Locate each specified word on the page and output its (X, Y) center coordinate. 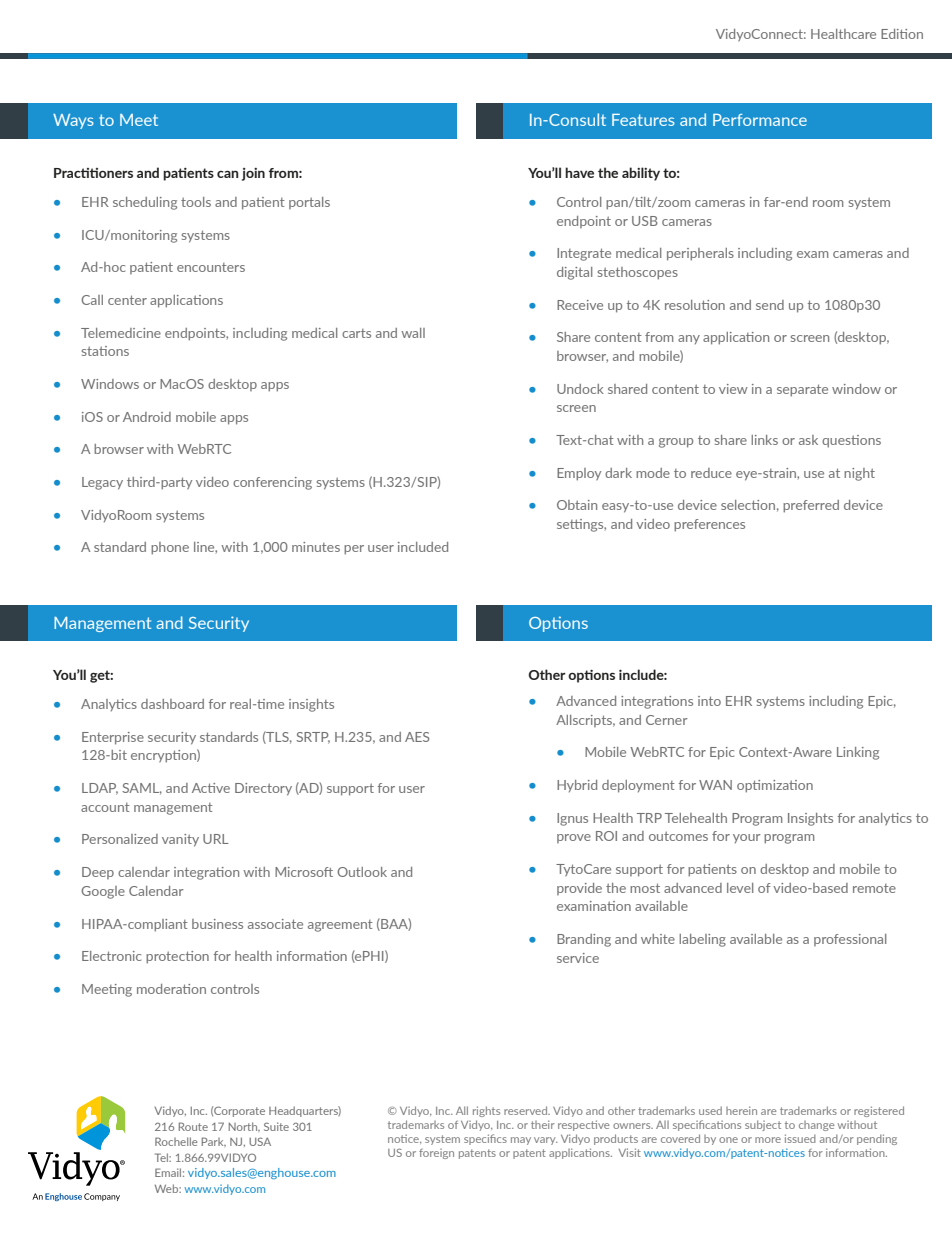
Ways (73, 121)
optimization (775, 786)
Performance (760, 120)
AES (417, 737)
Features (643, 120)
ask (808, 440)
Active (211, 788)
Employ (579, 474)
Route (193, 1126)
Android (147, 417)
